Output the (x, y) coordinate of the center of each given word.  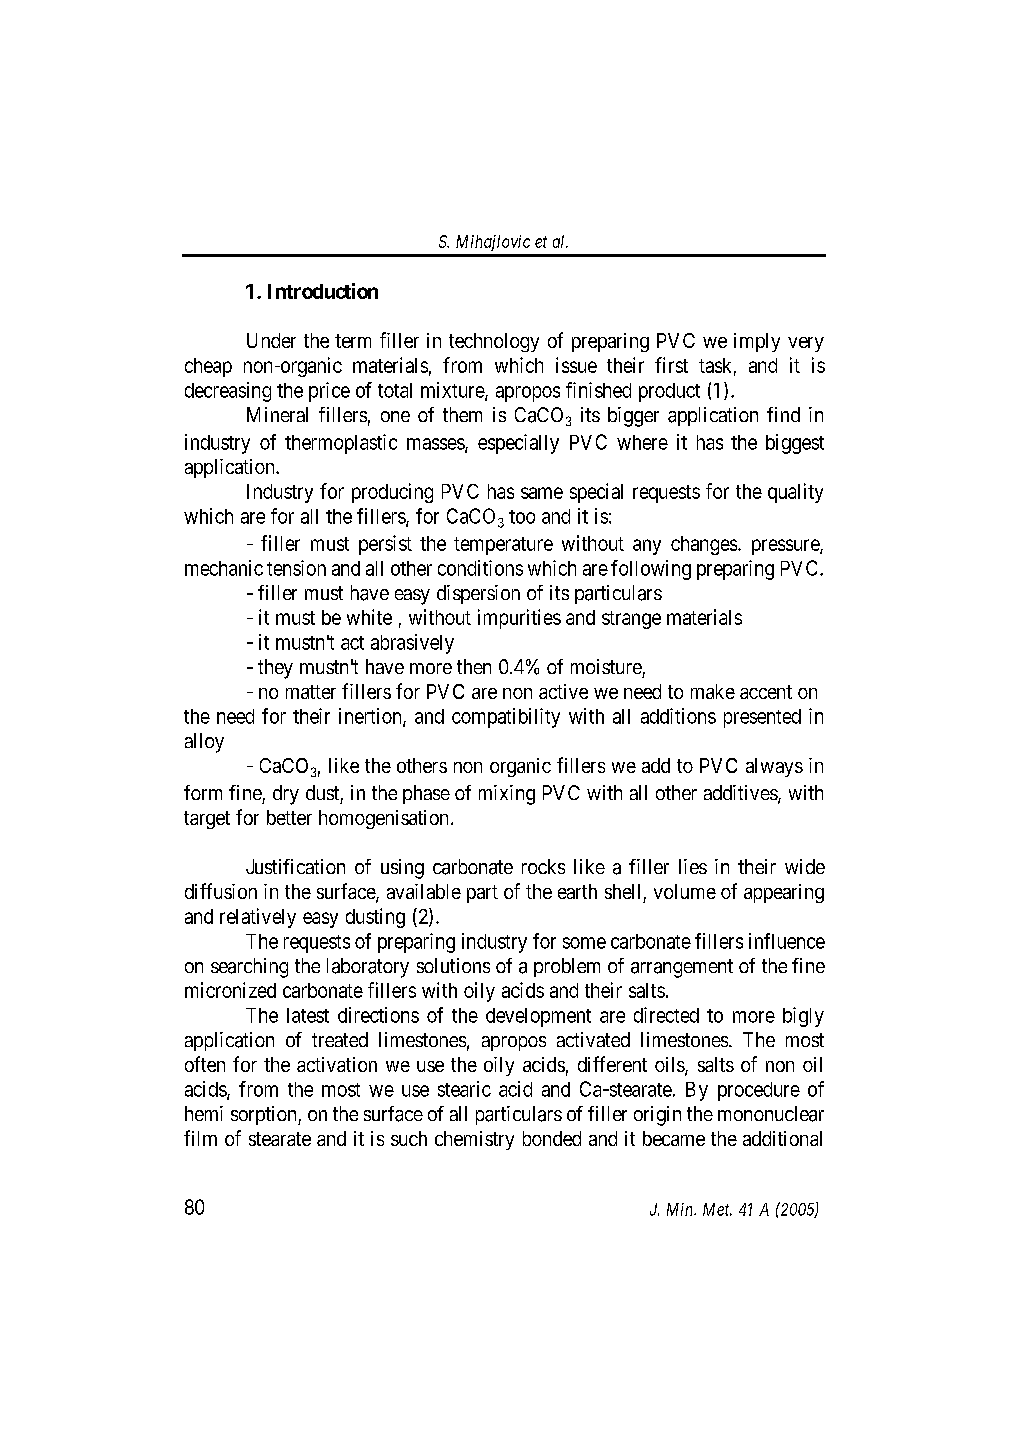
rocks (543, 866)
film (200, 1138)
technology (494, 342)
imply (757, 342)
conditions (480, 568)
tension (296, 568)
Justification (295, 866)
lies (693, 866)
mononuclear (771, 1114)
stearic (464, 1089)
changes (704, 545)
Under (271, 340)
